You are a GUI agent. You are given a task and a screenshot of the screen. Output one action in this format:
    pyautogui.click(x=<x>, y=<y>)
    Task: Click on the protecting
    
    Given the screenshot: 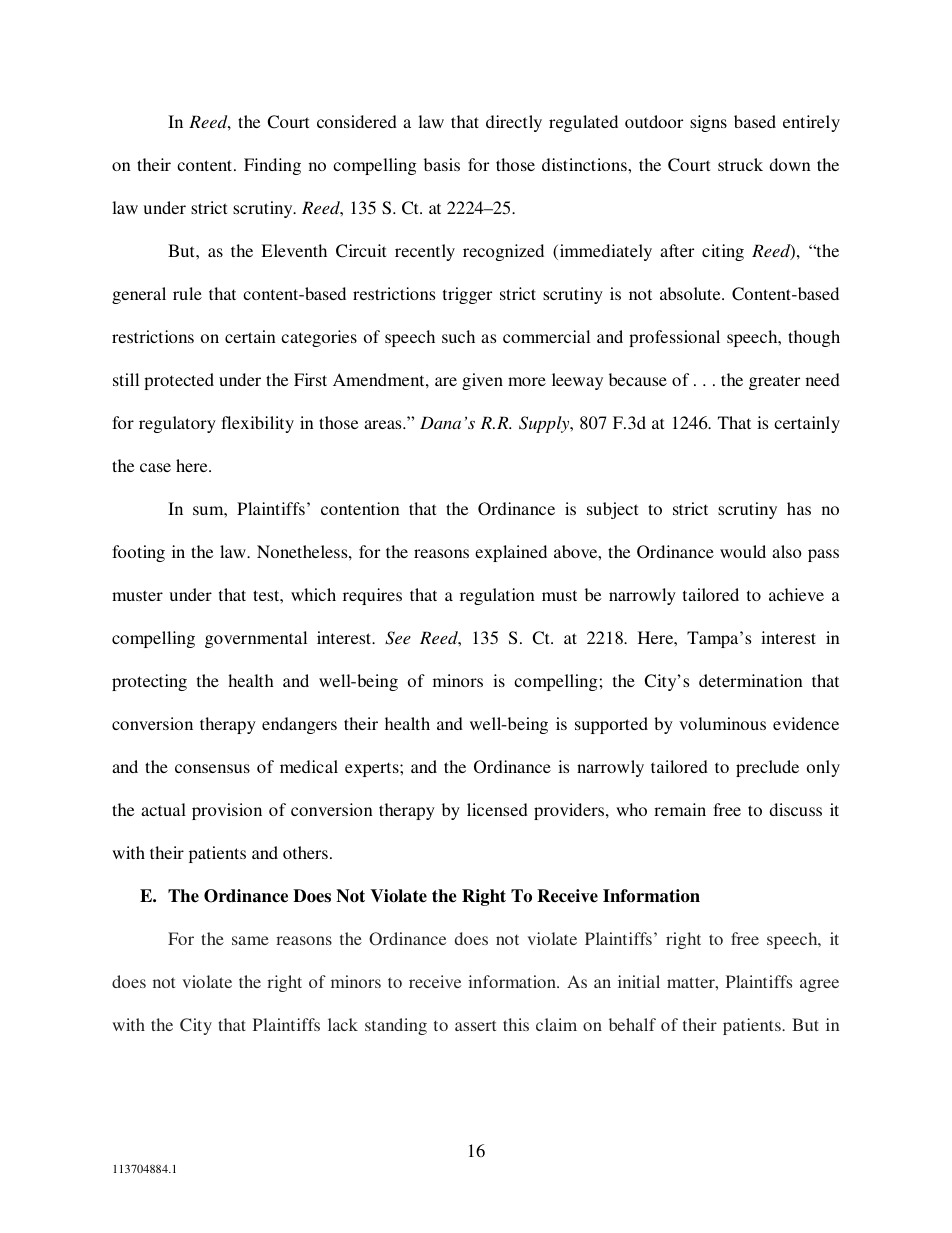 What is the action you would take?
    pyautogui.click(x=149, y=682)
